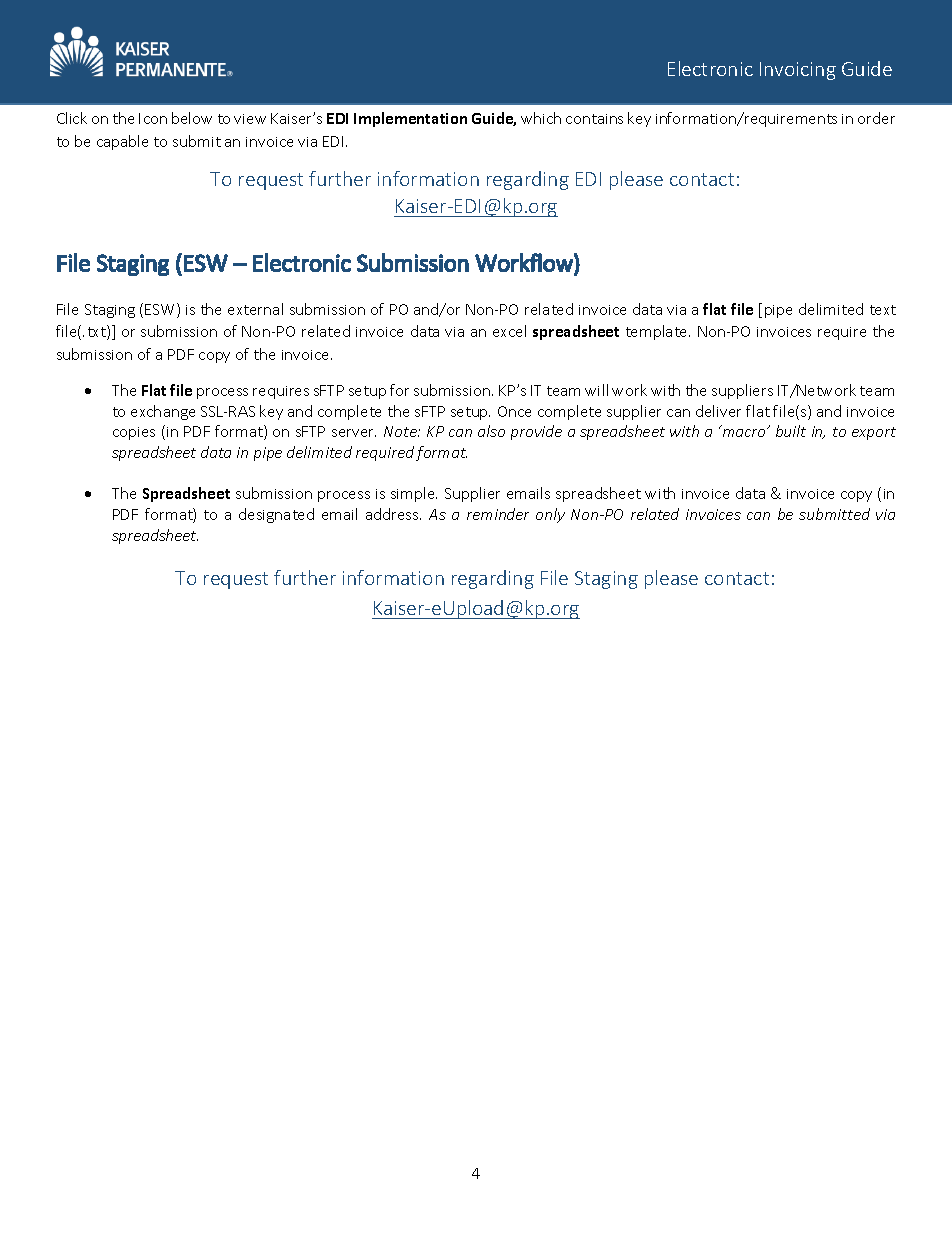 This page has height=1233, width=952. What do you see at coordinates (798, 71) in the page?
I see `Invoicing` at bounding box center [798, 71].
